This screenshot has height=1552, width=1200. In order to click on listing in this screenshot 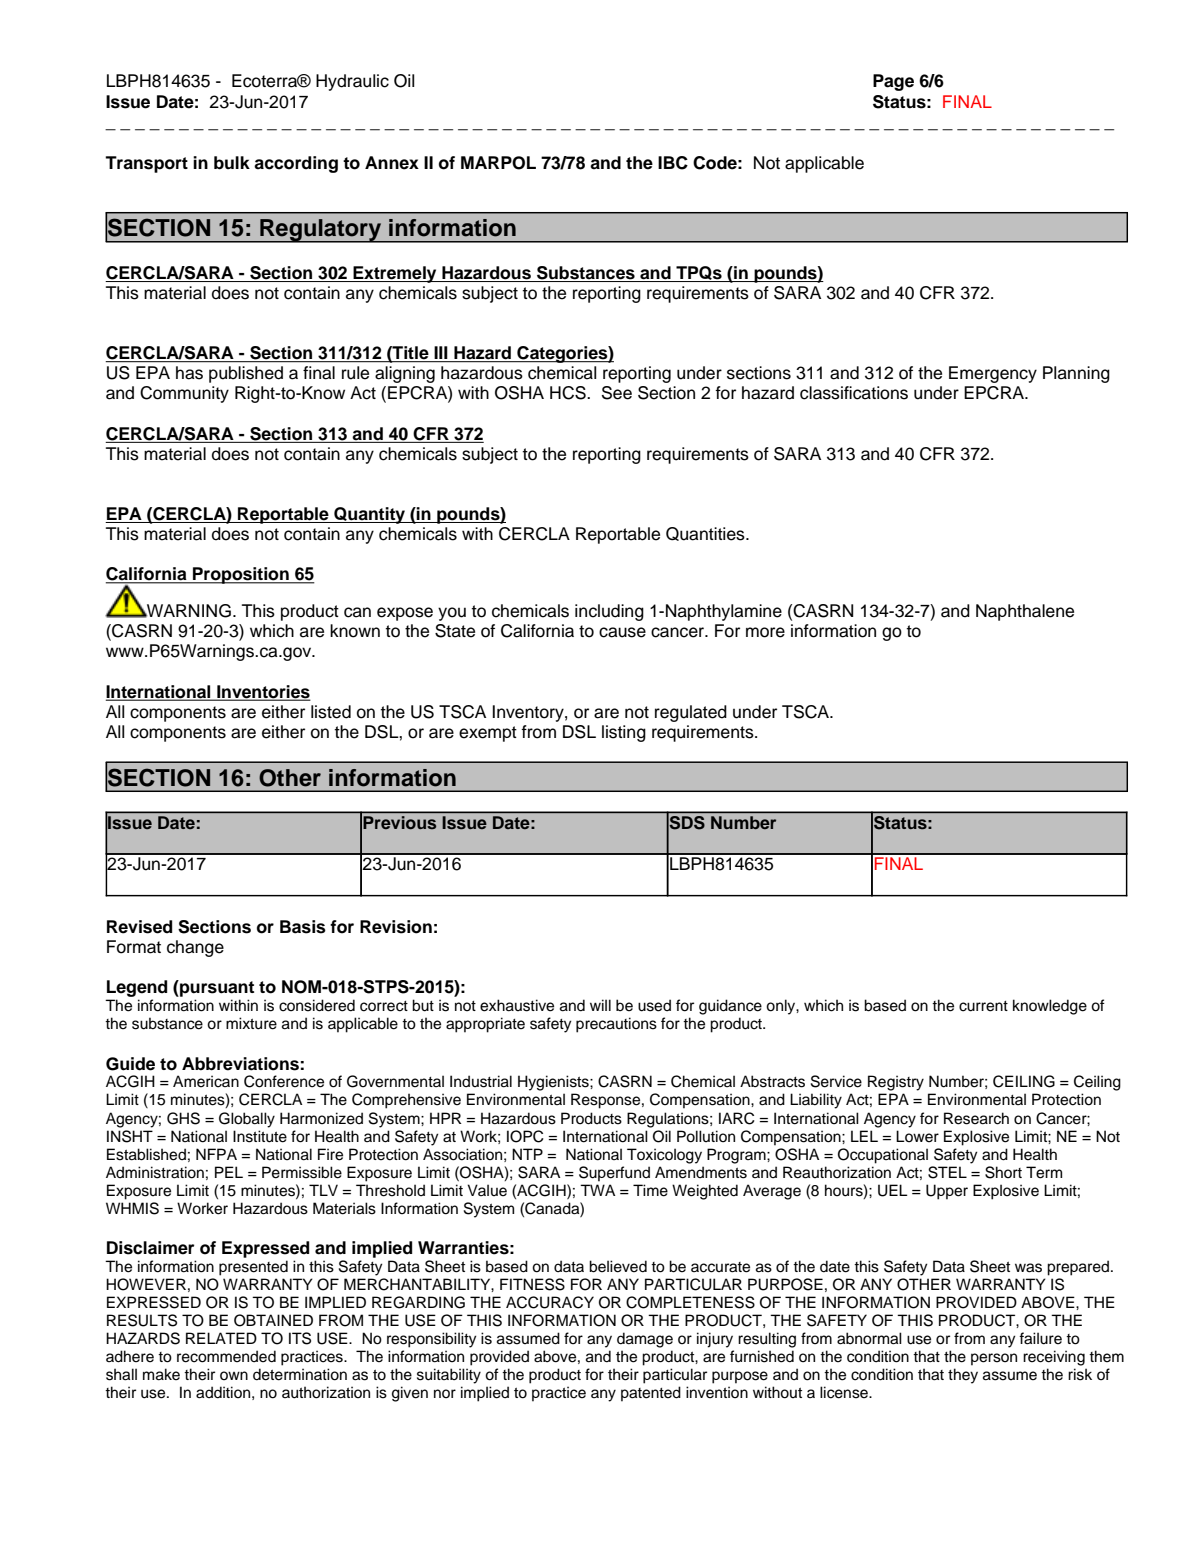, I will do `click(624, 733)`.
